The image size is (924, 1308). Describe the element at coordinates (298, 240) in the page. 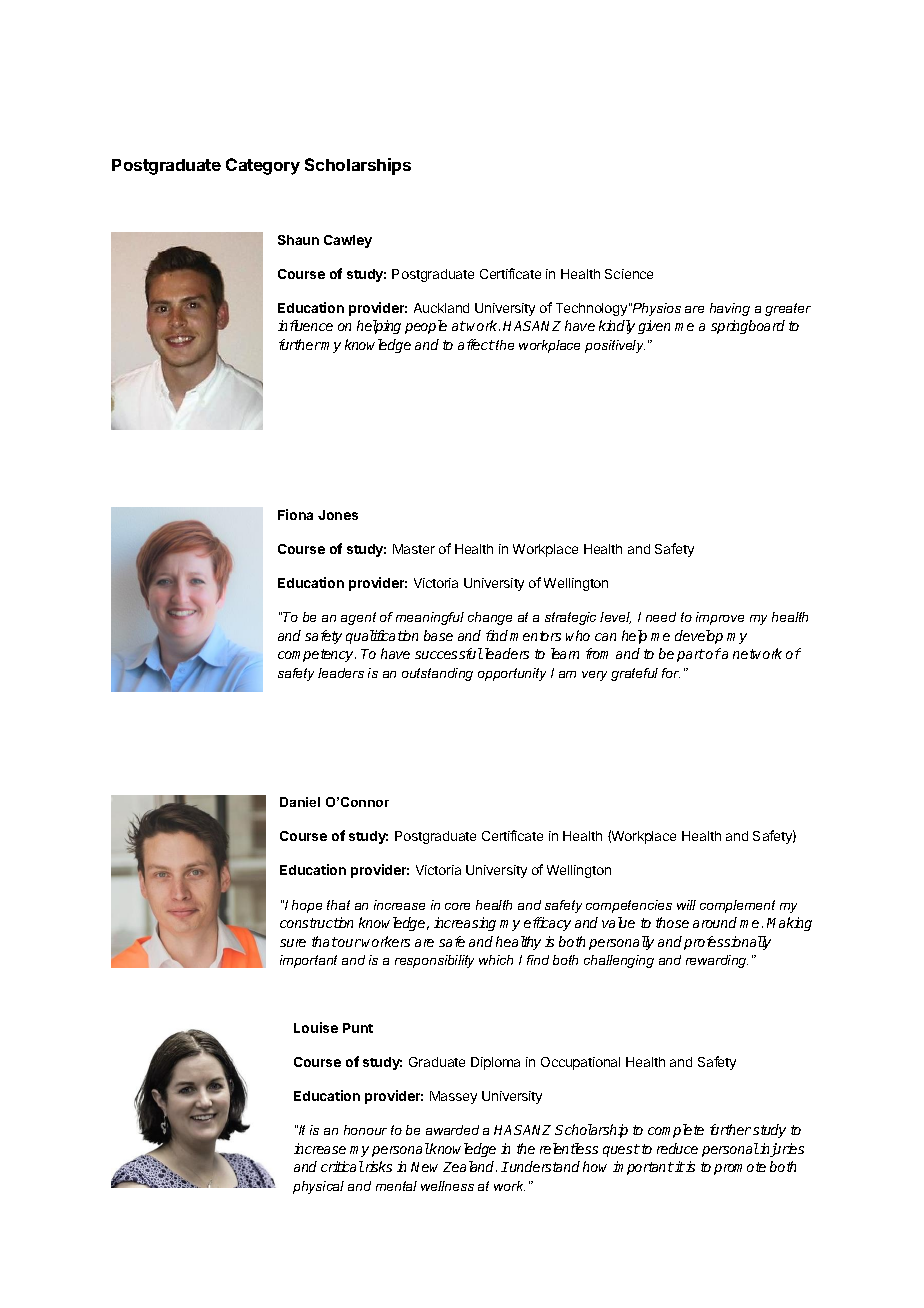

I see `Shaun` at that location.
